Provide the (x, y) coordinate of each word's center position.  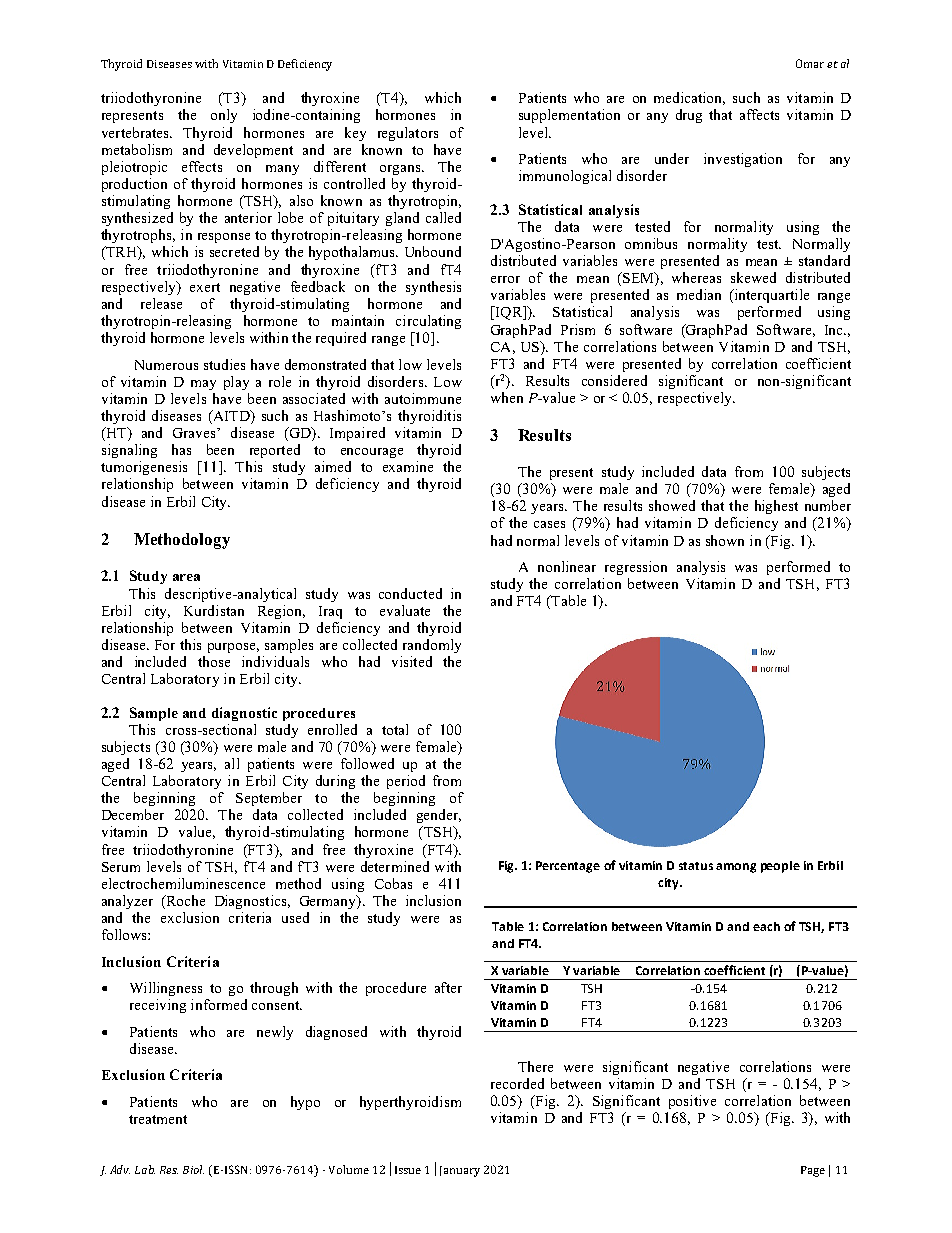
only (224, 116)
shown (725, 540)
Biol (193, 1169)
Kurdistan (214, 610)
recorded (517, 1083)
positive (692, 1102)
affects (759, 114)
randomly (432, 646)
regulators (408, 134)
